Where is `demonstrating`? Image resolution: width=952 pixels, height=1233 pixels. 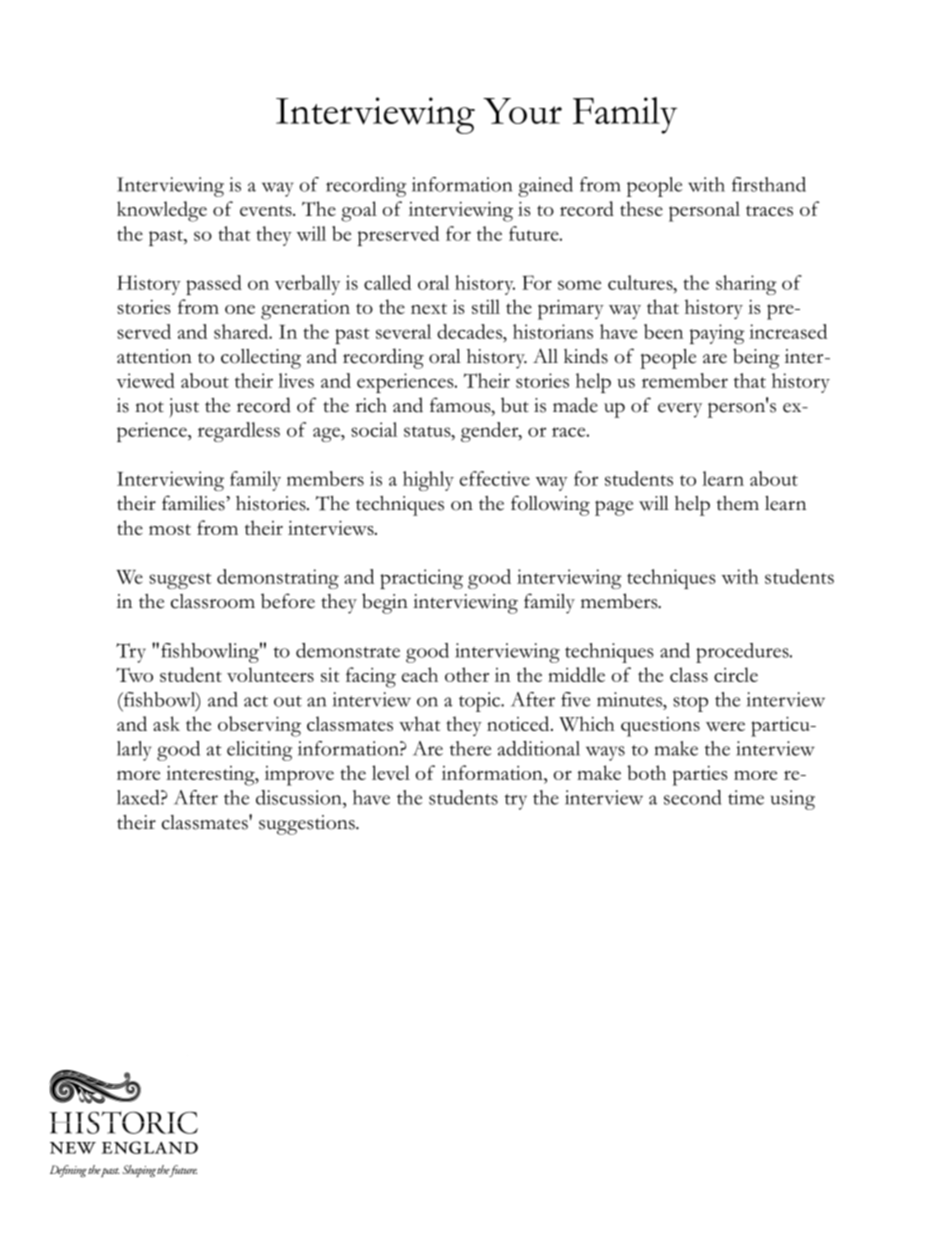
demonstrating is located at coordinates (278, 579).
